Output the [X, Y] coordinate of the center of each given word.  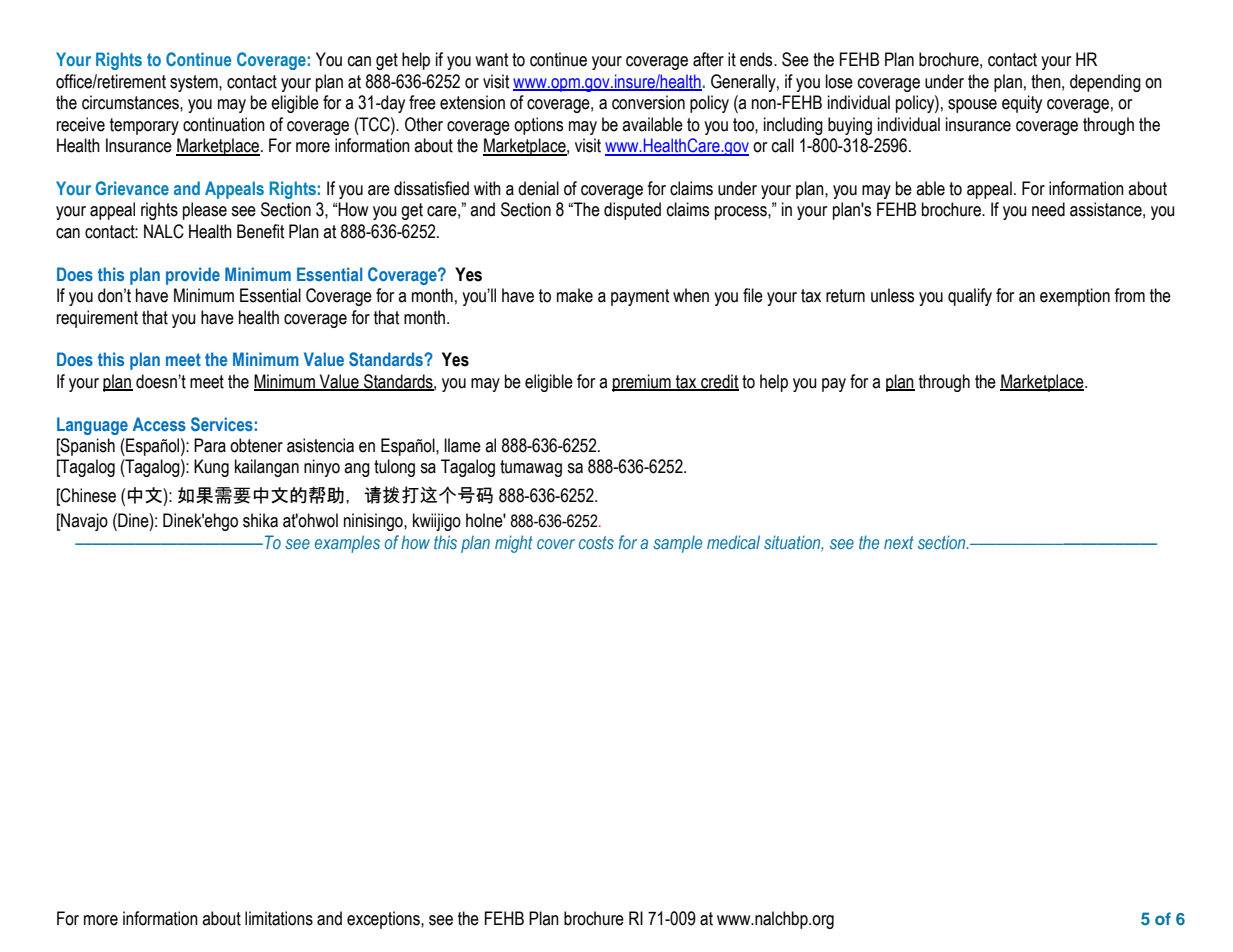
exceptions [384, 920]
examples [347, 544]
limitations [279, 918]
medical [733, 542]
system [195, 83]
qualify [970, 297]
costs [596, 542]
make [575, 295]
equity [1022, 104]
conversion [648, 102]
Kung [211, 468]
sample [677, 544]
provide [193, 276]
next [899, 542]
